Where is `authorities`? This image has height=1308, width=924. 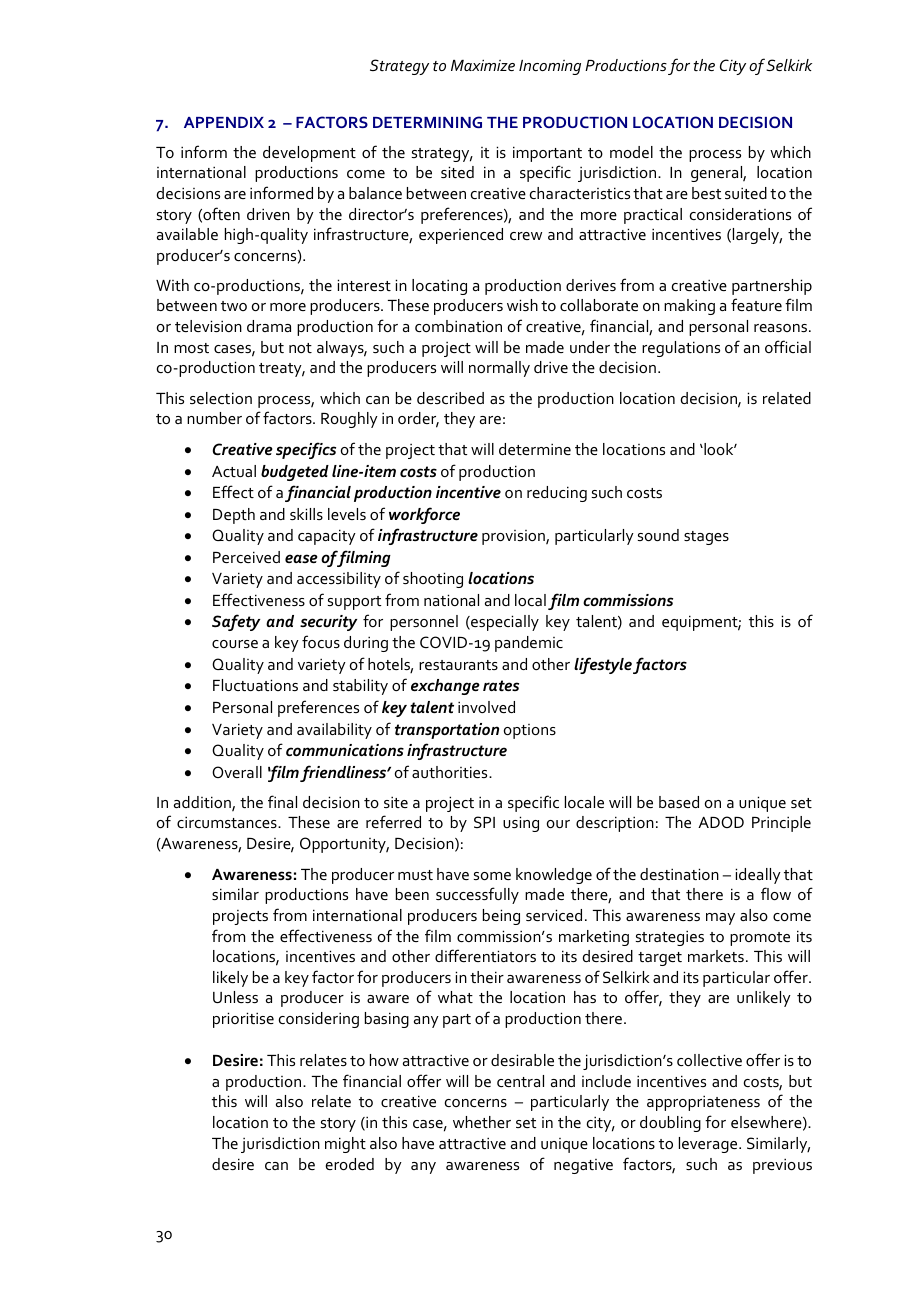 authorities is located at coordinates (451, 772).
